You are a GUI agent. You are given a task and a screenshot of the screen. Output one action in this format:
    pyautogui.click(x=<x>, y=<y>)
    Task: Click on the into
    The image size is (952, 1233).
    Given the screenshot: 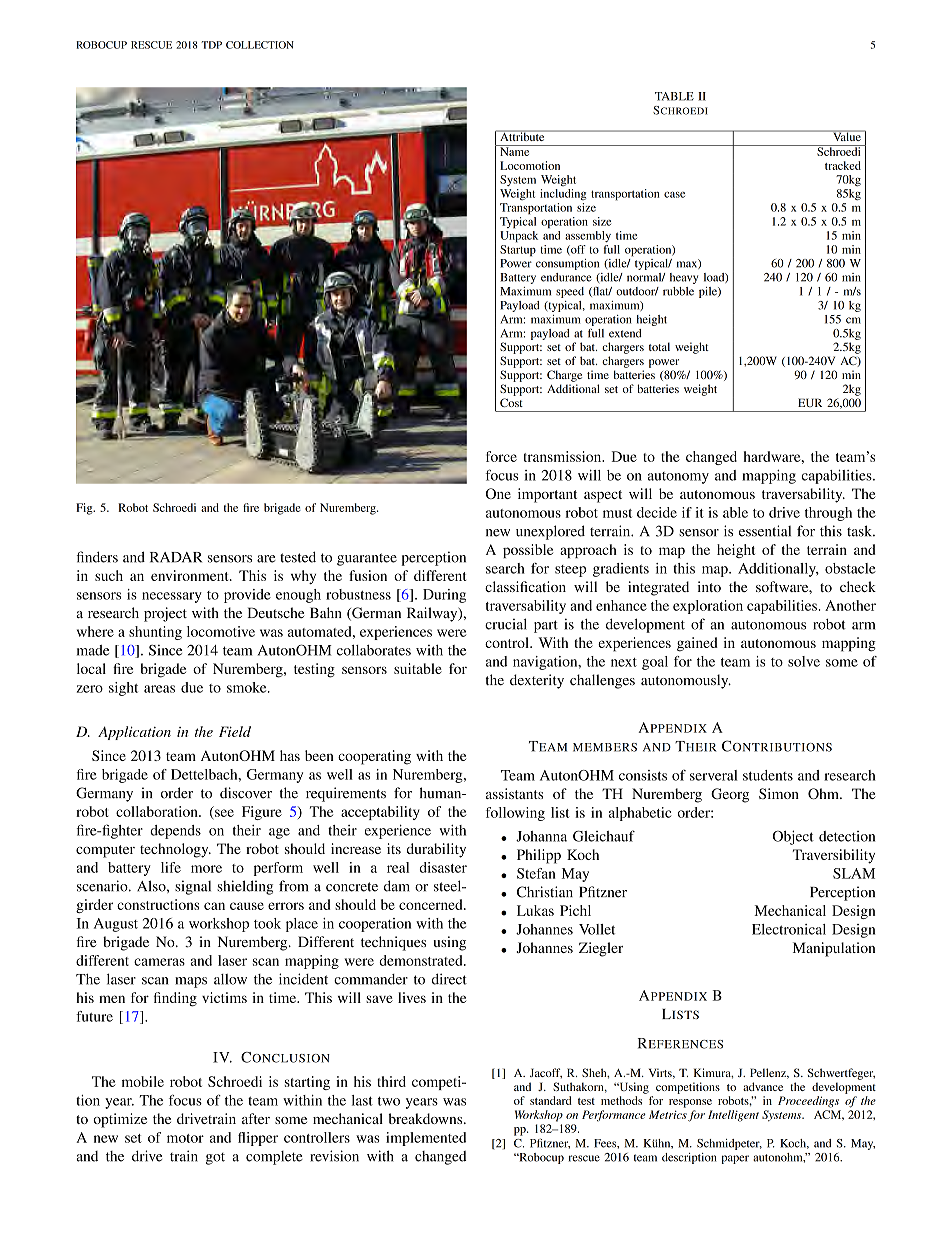 What is the action you would take?
    pyautogui.click(x=709, y=586)
